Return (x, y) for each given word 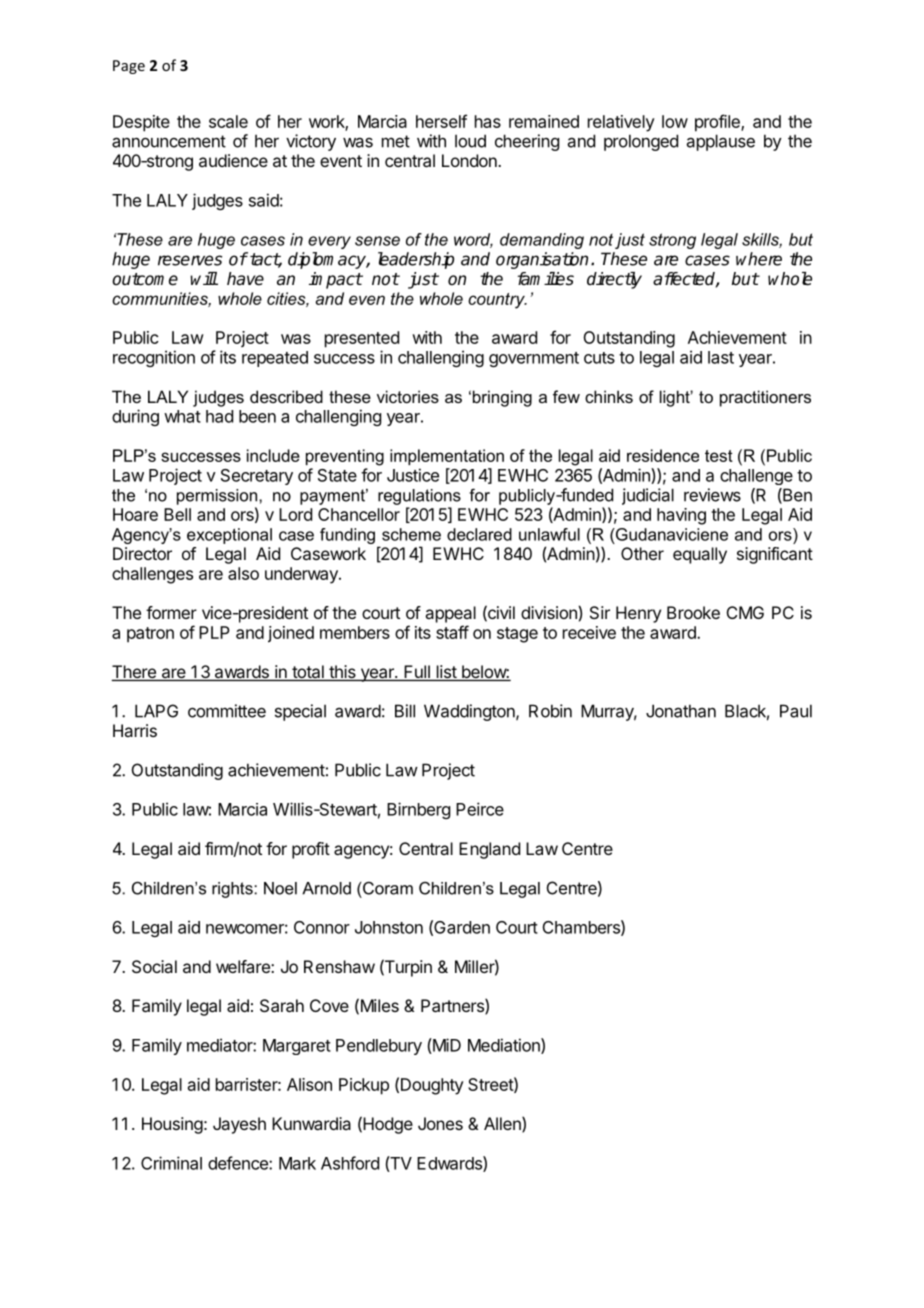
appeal (450, 614)
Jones (440, 1123)
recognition (154, 358)
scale (228, 121)
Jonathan (681, 711)
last (721, 357)
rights (233, 890)
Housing (172, 1125)
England (489, 850)
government (534, 359)
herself (441, 121)
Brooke (693, 612)
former (171, 612)
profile (718, 123)
